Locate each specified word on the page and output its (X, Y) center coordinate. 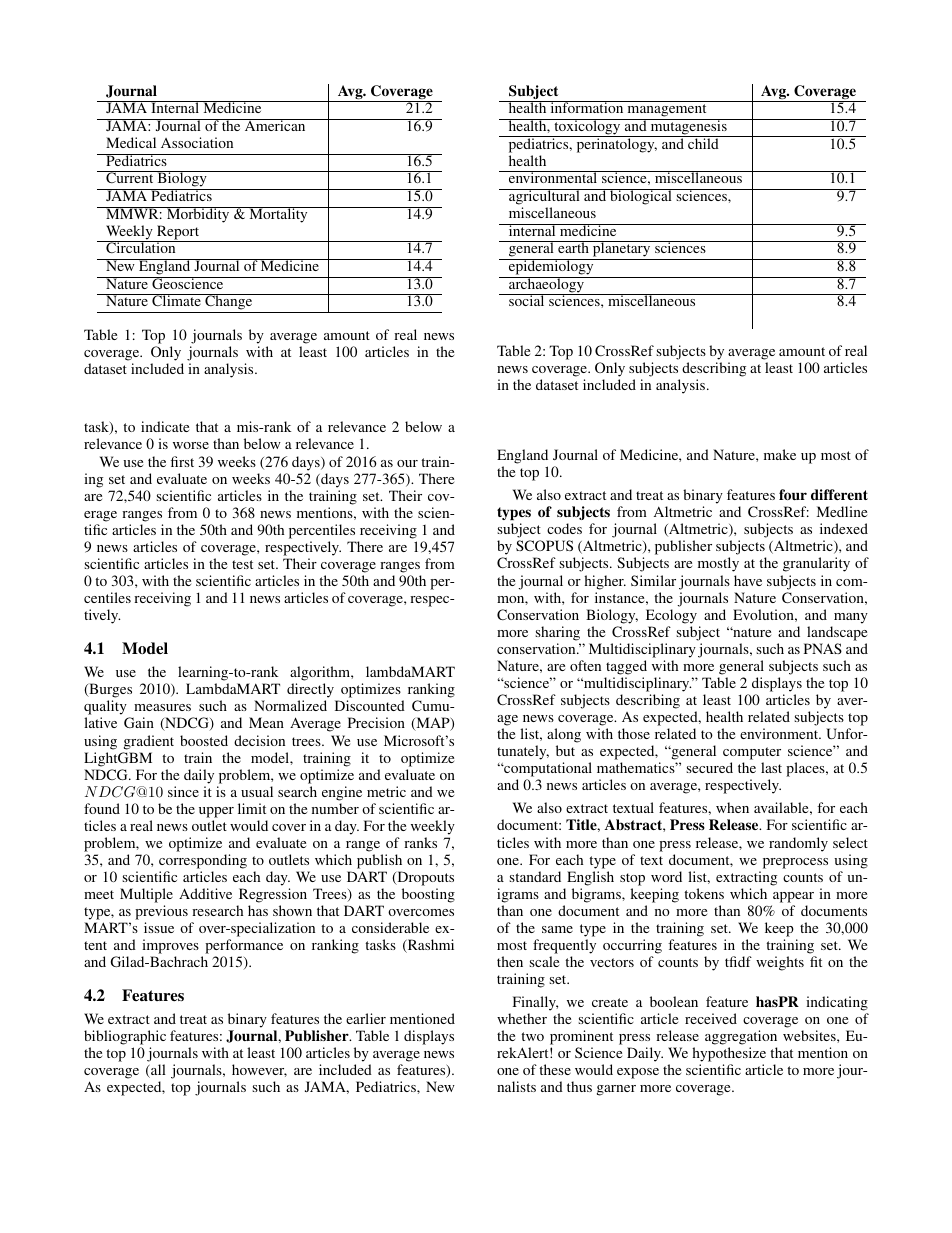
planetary (622, 250)
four (793, 494)
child (703, 142)
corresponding (203, 861)
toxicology (587, 128)
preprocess (795, 863)
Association (197, 142)
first (182, 461)
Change (229, 303)
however (259, 1070)
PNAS (823, 648)
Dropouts (424, 878)
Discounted (370, 705)
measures (162, 707)
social (527, 300)
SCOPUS (544, 545)
